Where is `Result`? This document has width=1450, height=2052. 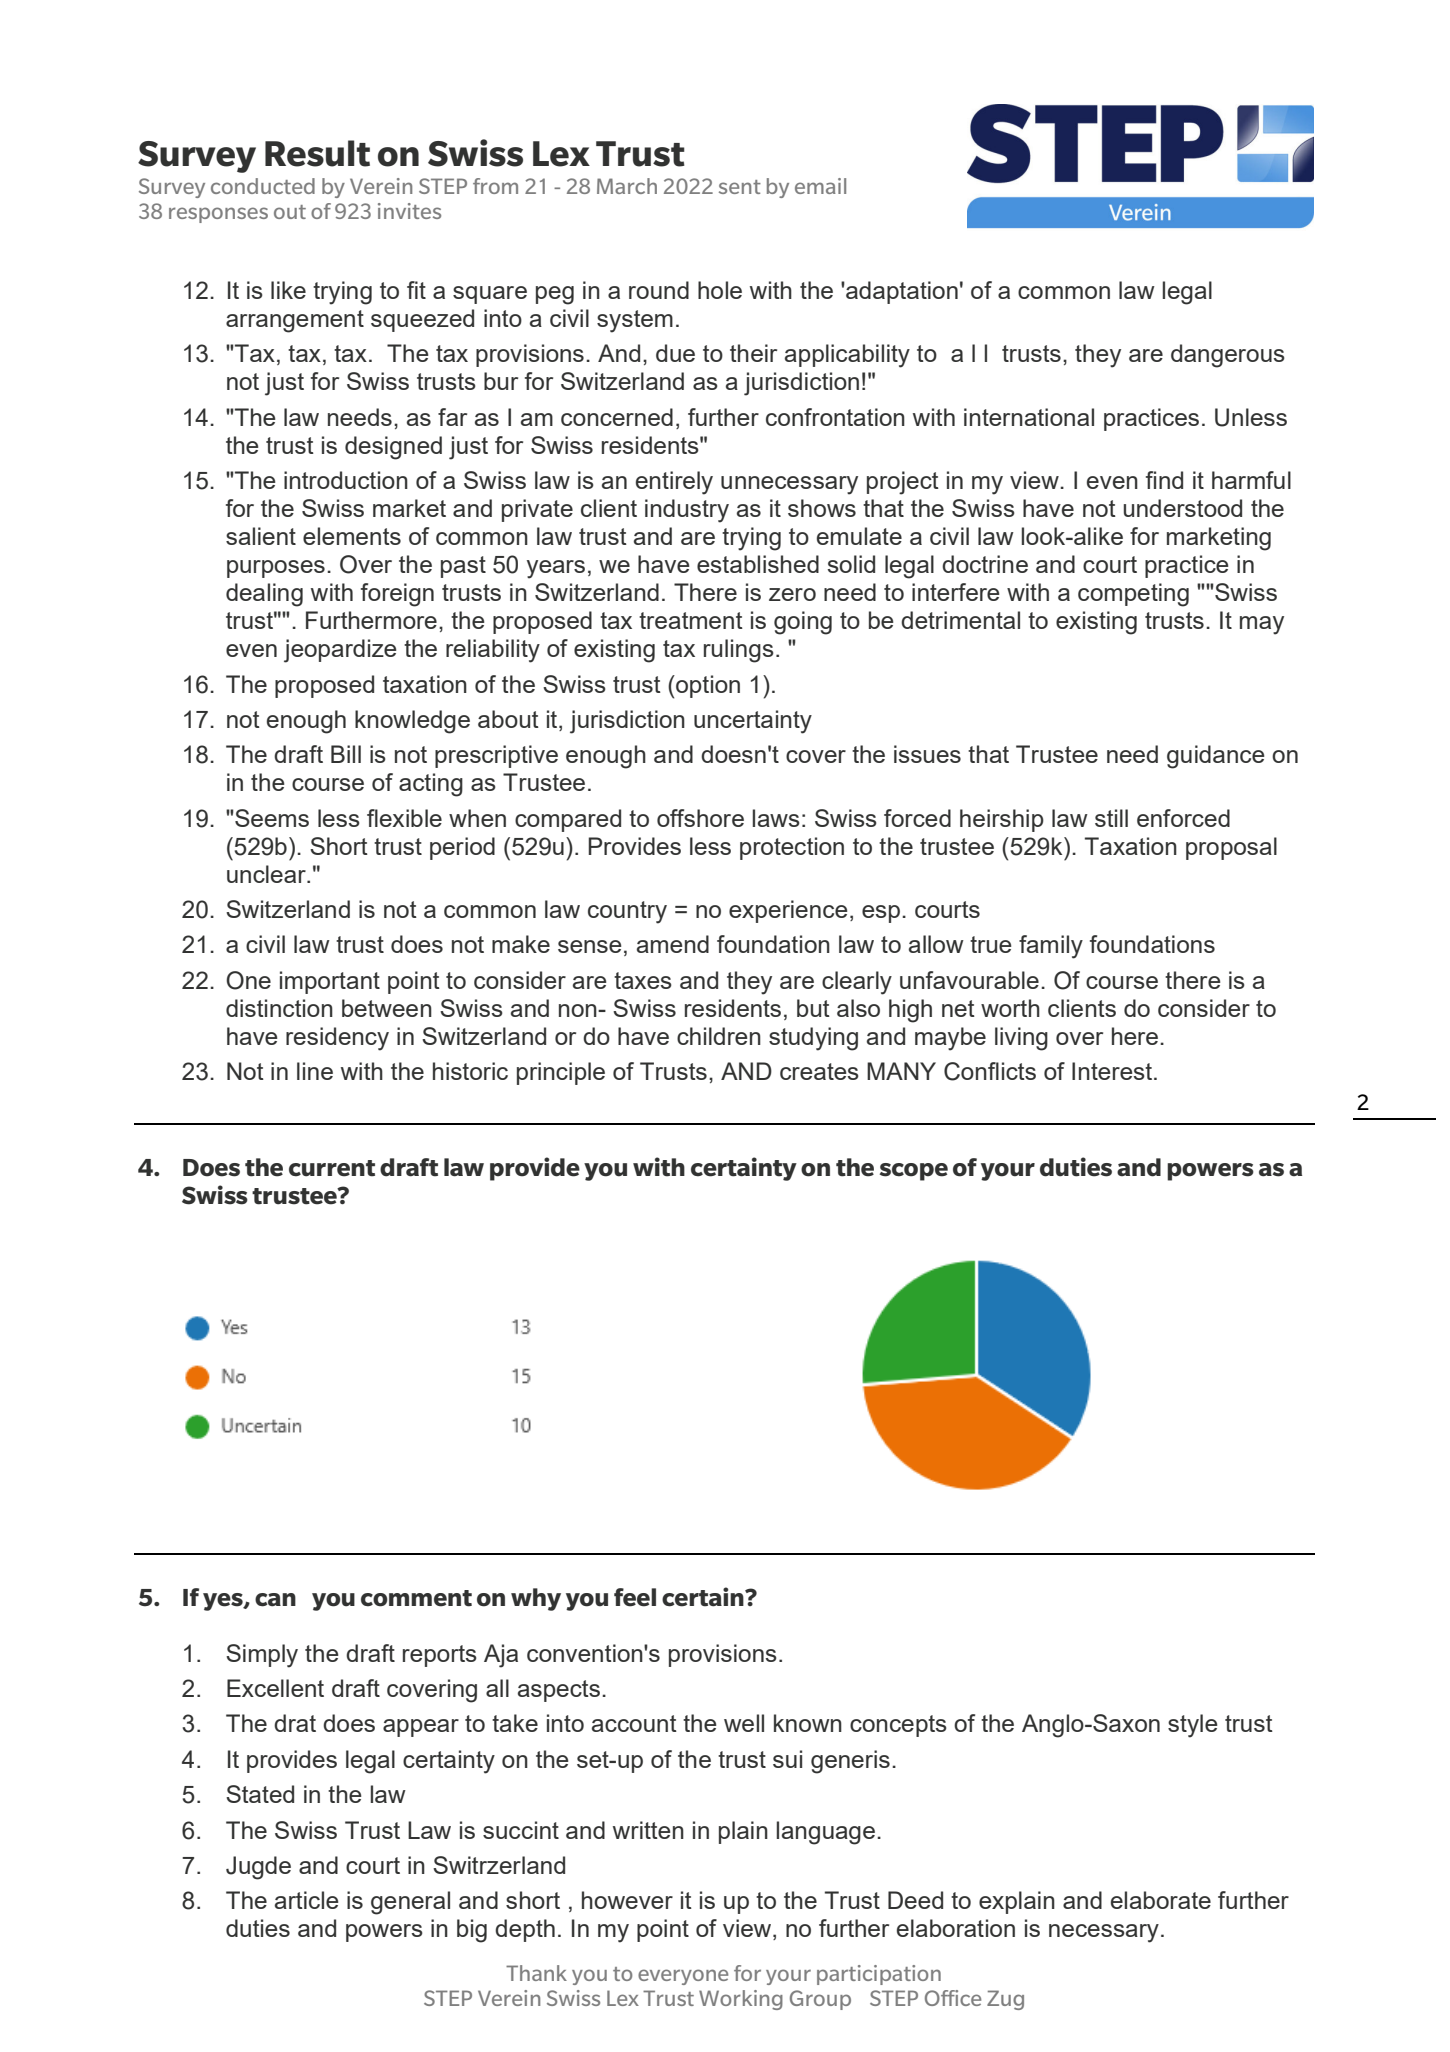
Result is located at coordinates (317, 153).
